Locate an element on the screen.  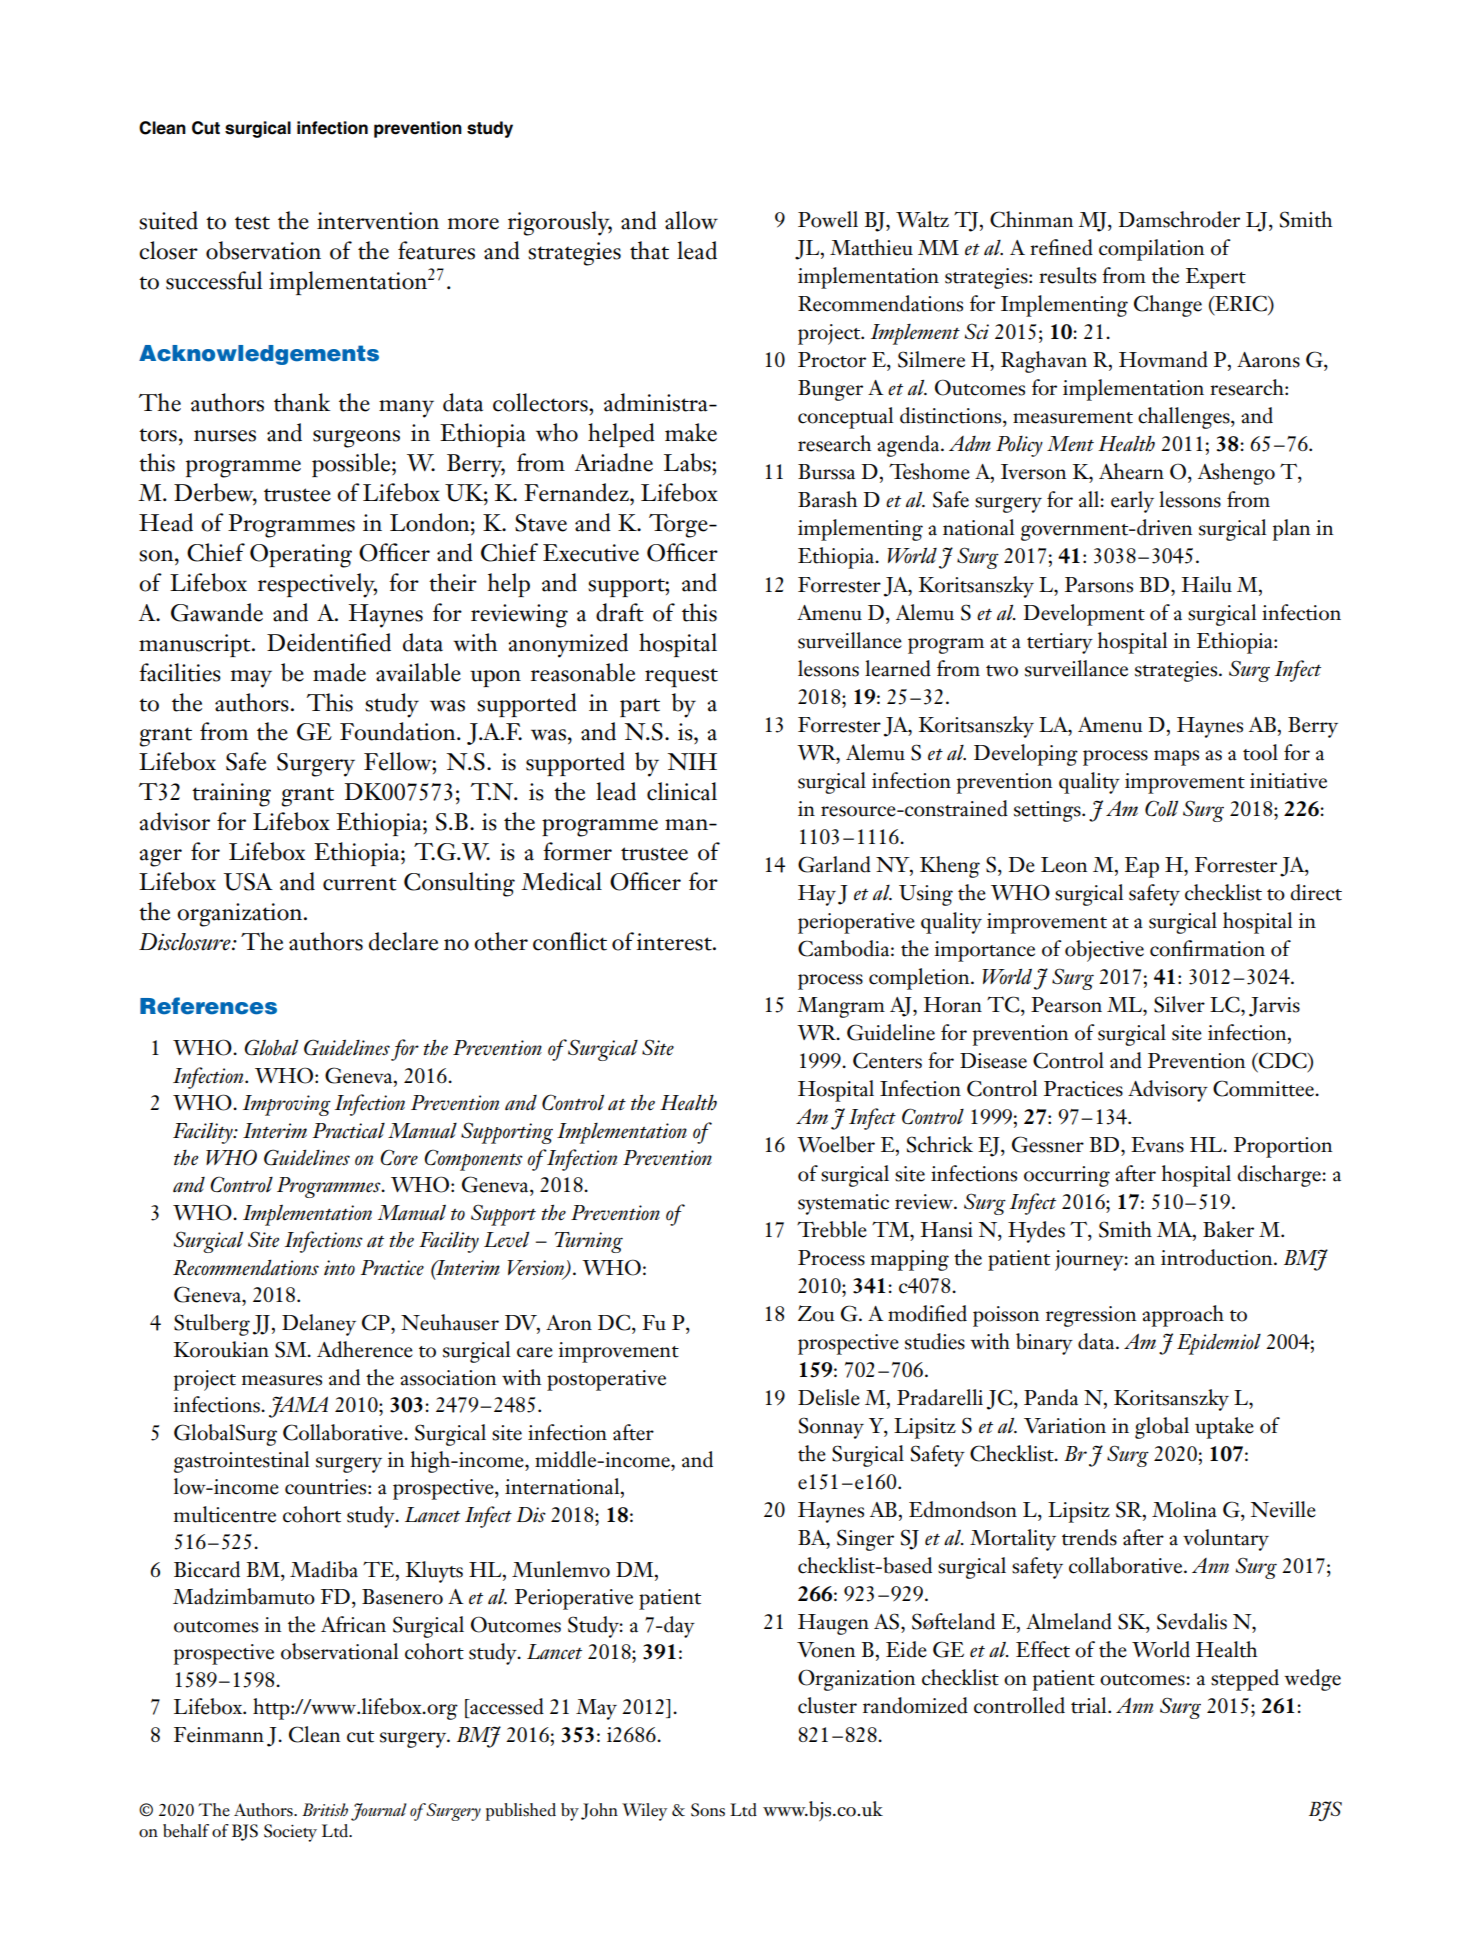
maps is located at coordinates (1176, 758).
